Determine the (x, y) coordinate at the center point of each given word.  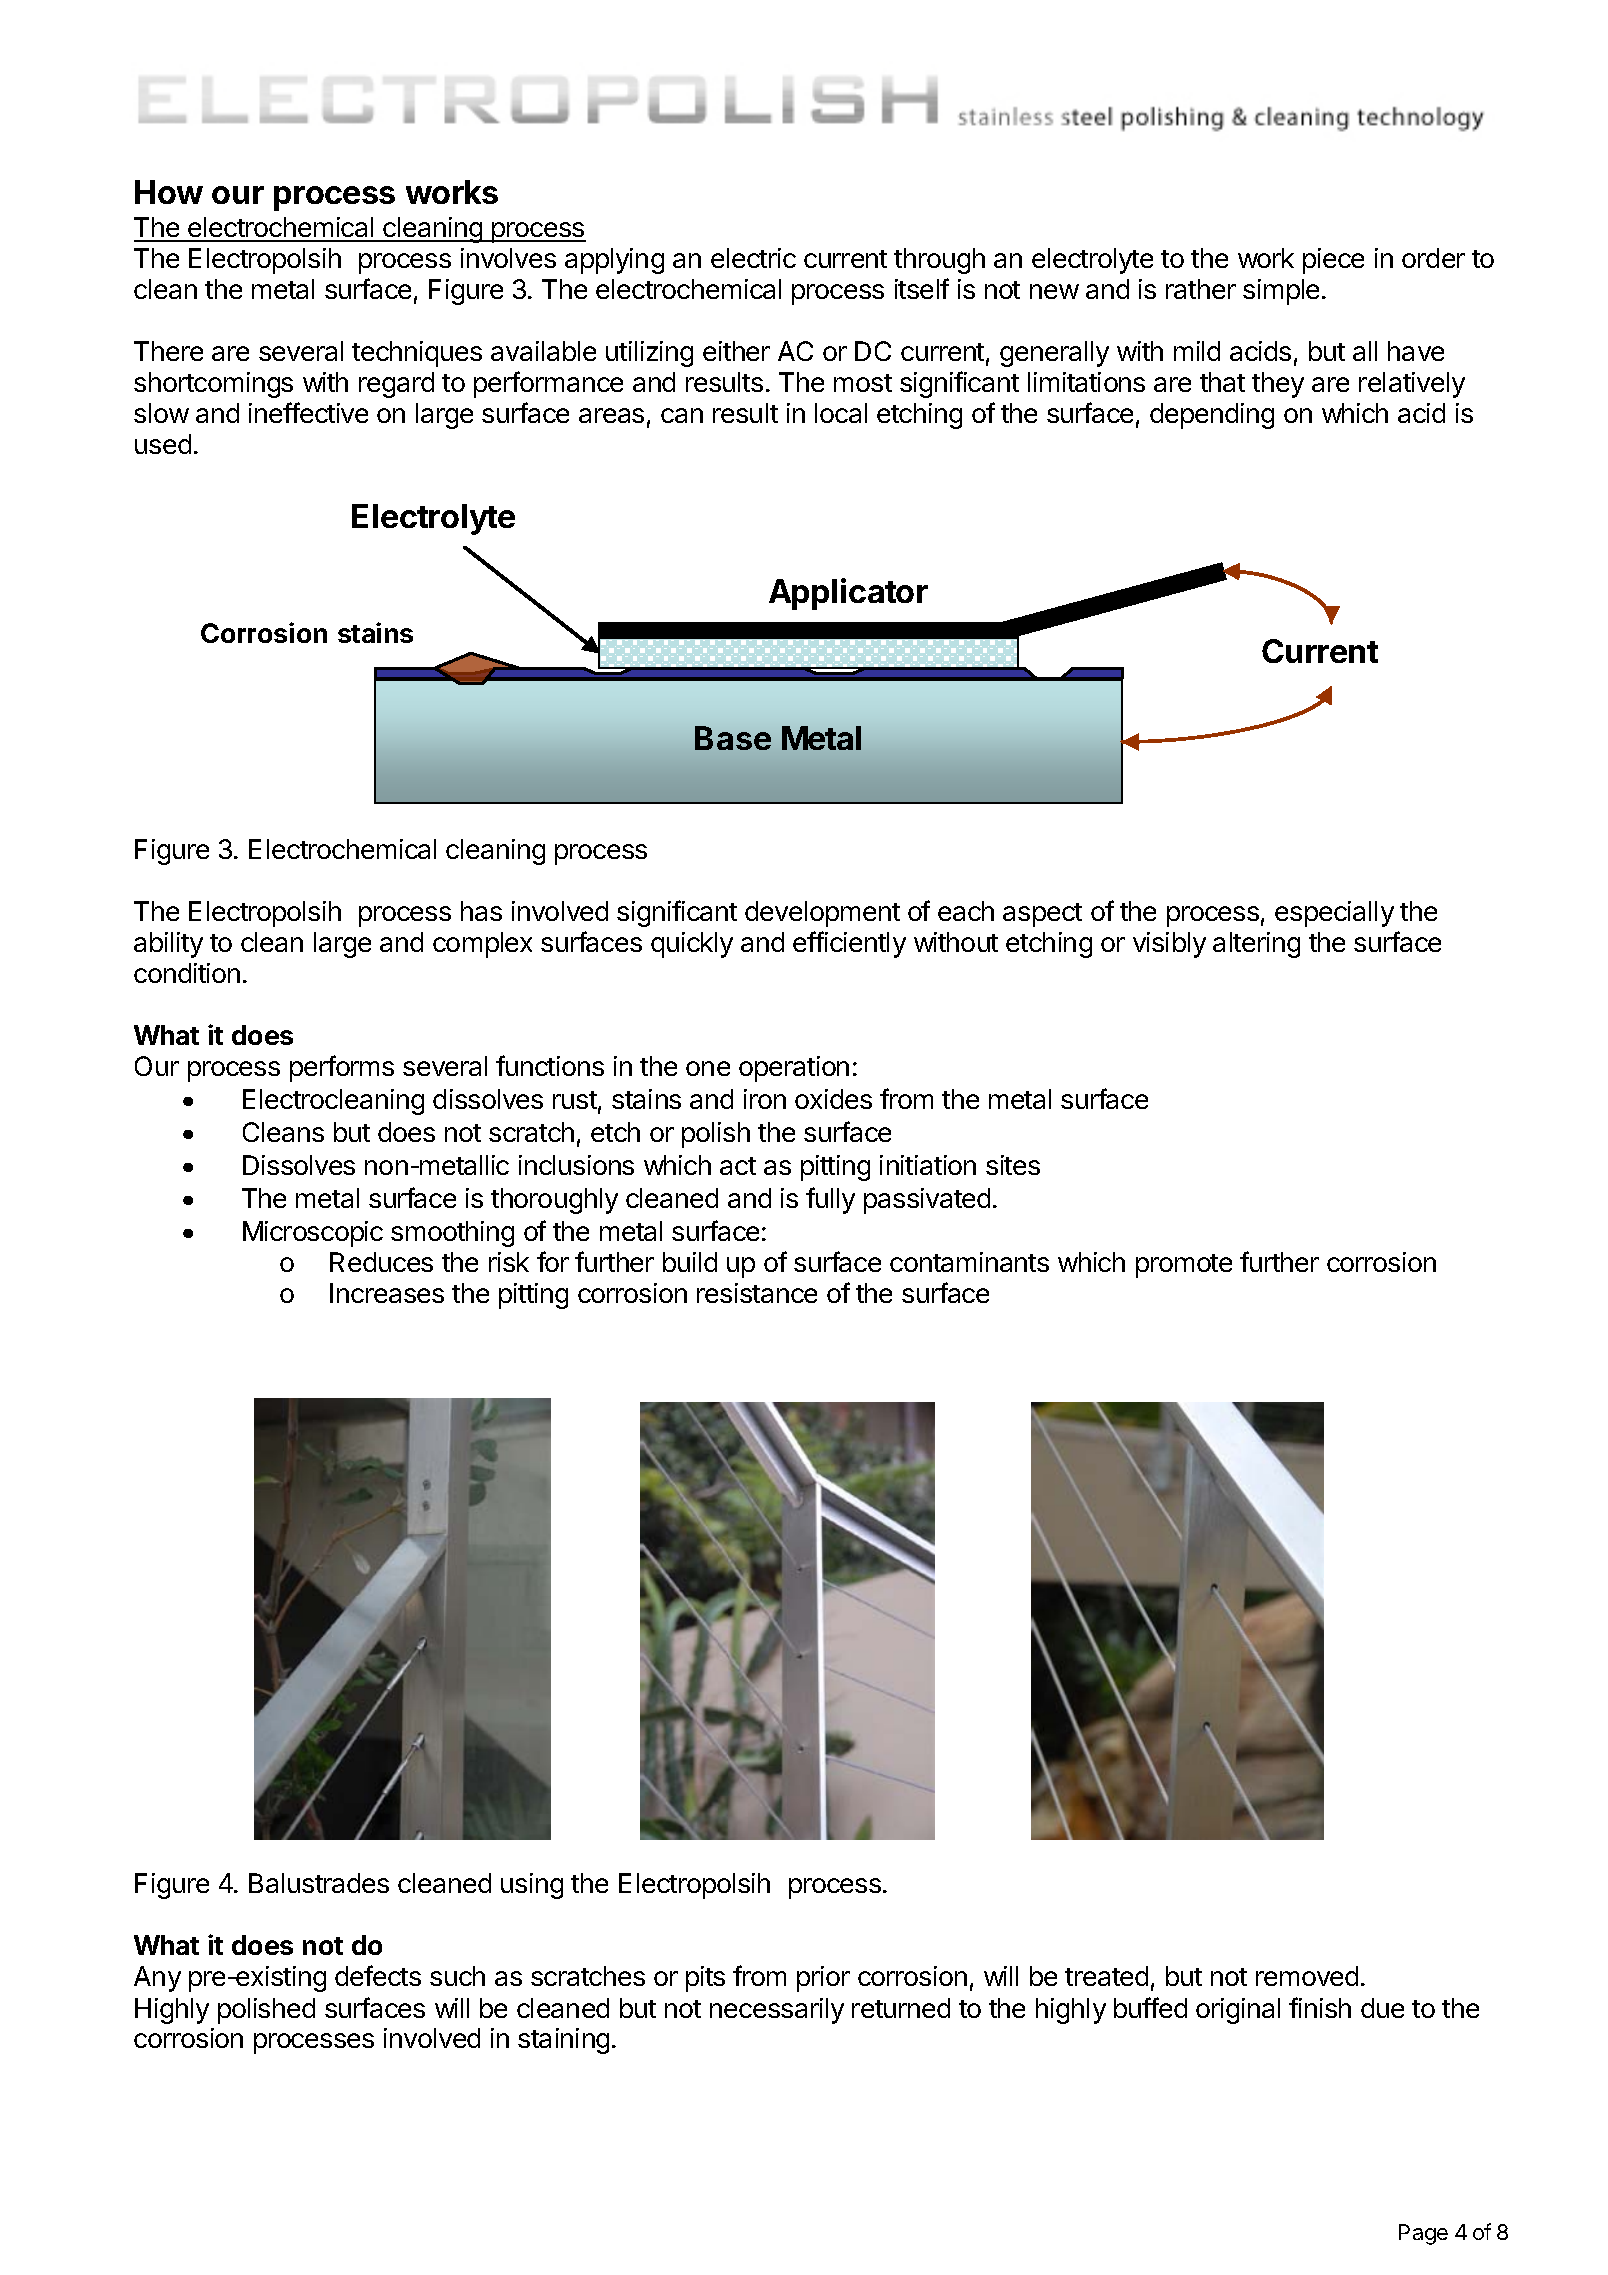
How (169, 192)
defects (378, 1975)
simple (1281, 292)
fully (830, 1200)
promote (1184, 1266)
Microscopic (313, 1234)
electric (753, 258)
